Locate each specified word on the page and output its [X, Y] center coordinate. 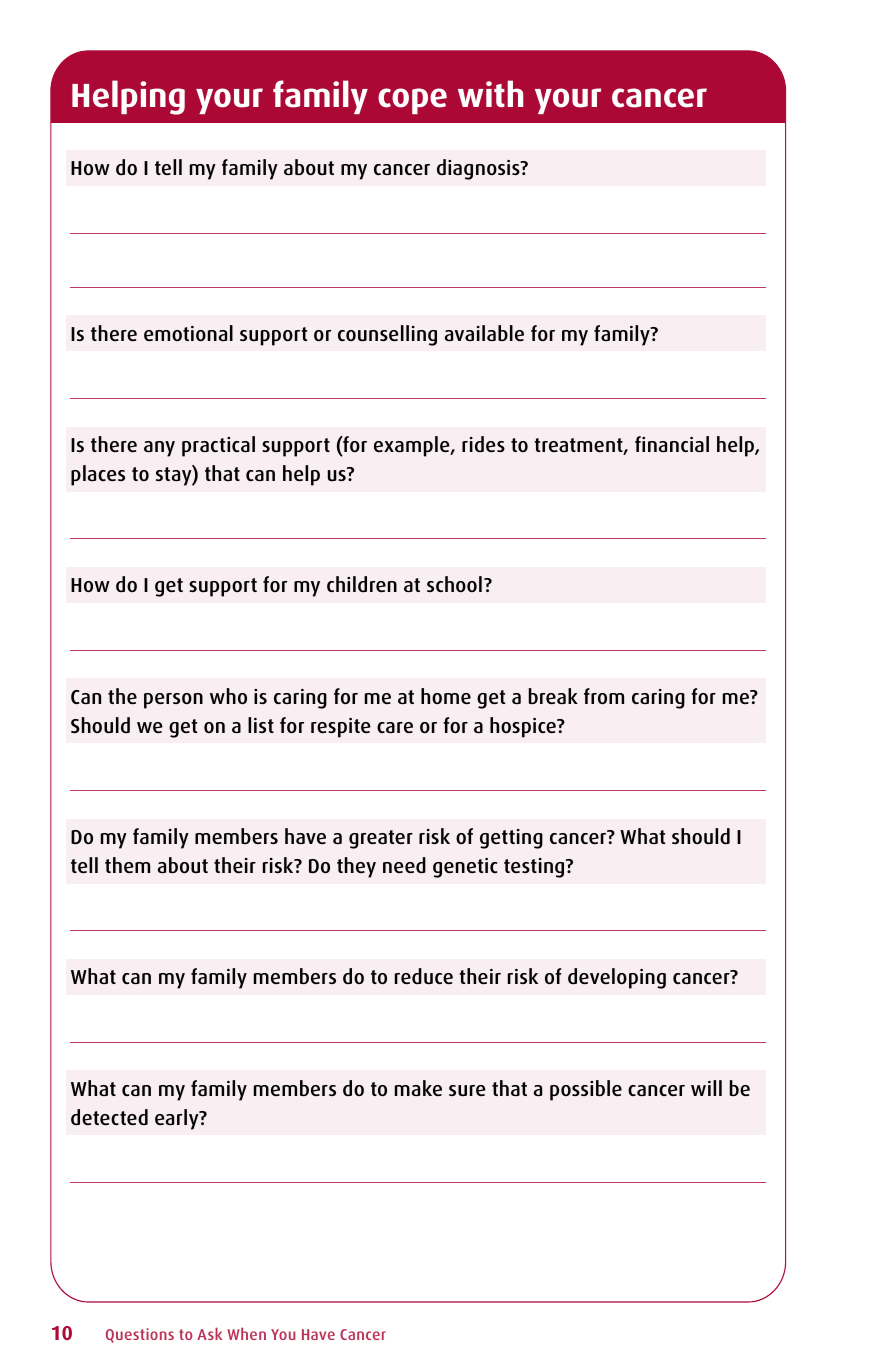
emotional [188, 333]
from [604, 696]
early [178, 1119]
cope [412, 101]
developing [617, 978]
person [173, 701]
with [490, 93]
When [246, 1333]
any [159, 449]
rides [483, 444]
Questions [140, 1335]
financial [672, 444]
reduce [424, 976]
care [395, 727]
